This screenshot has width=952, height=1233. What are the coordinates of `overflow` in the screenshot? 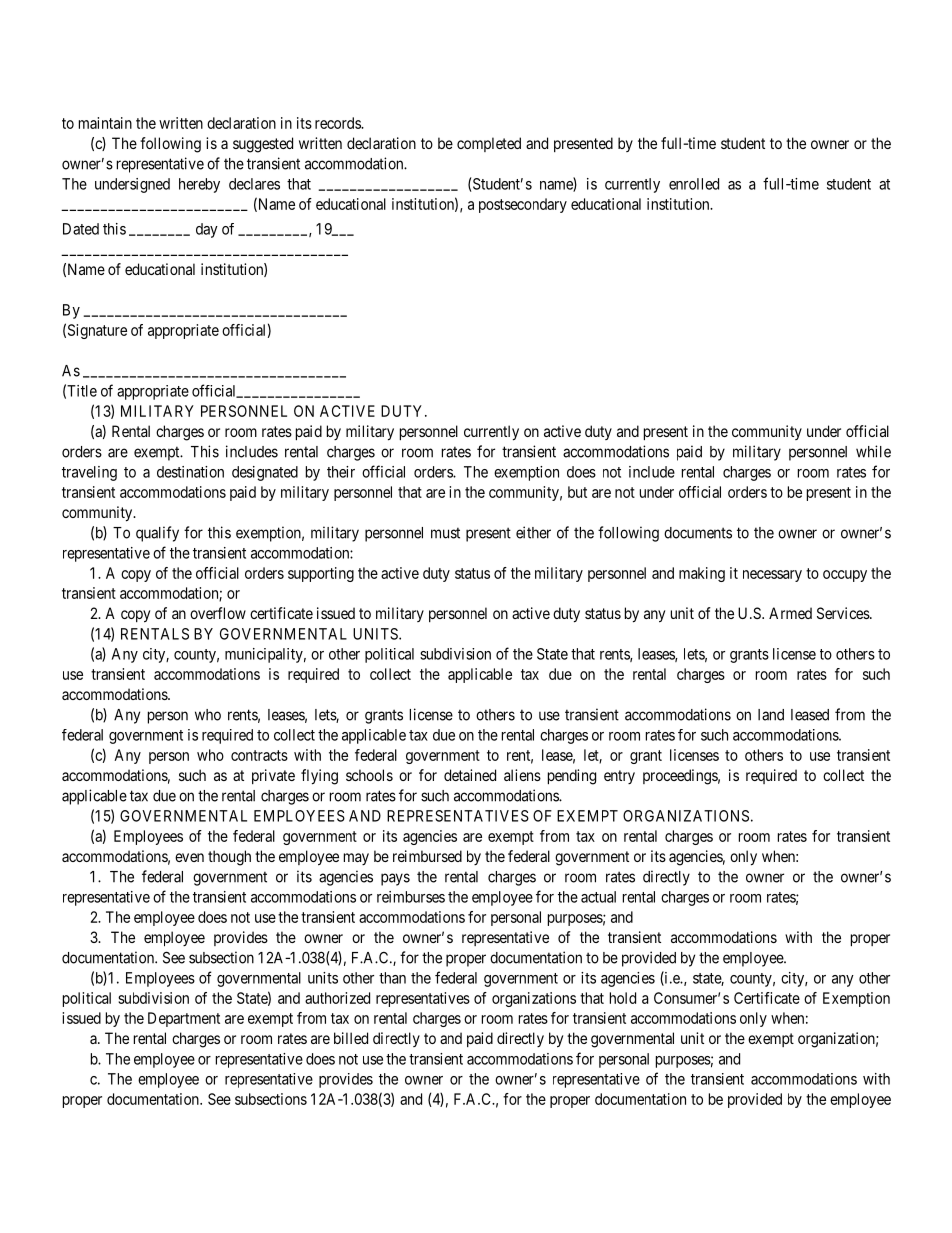 It's located at (218, 613).
